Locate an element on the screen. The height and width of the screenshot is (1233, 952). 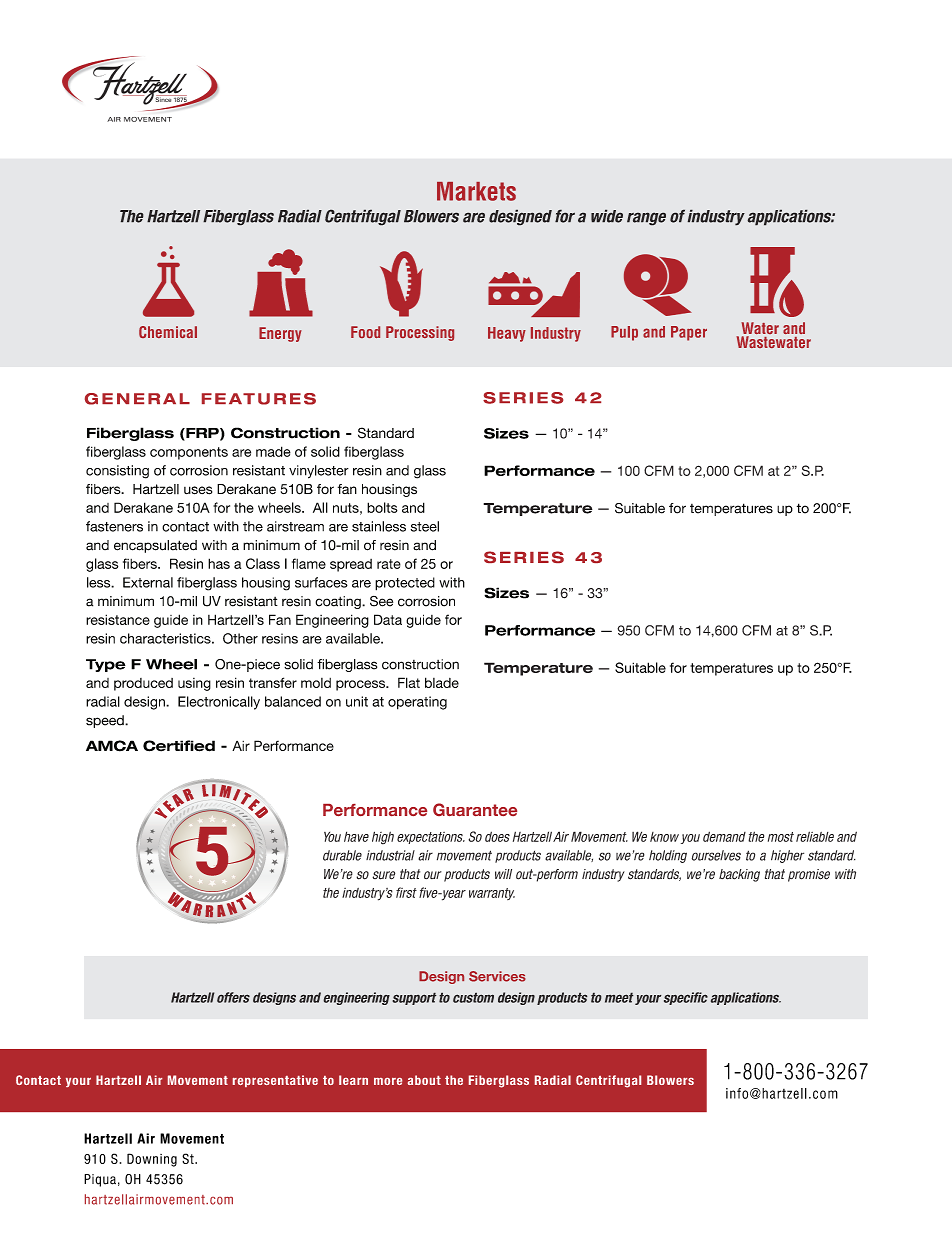
Guarantee is located at coordinates (475, 809).
